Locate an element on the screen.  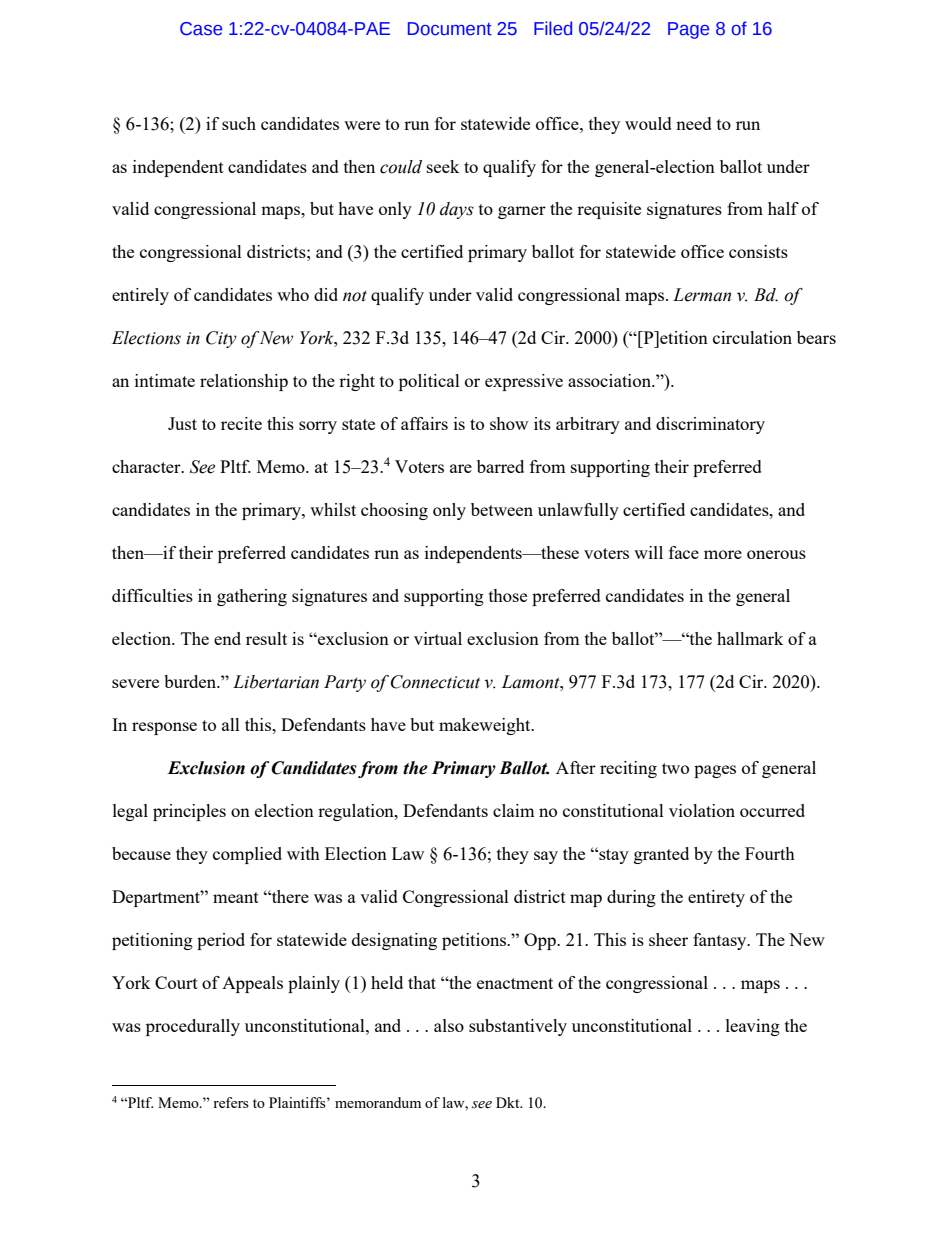
need is located at coordinates (694, 123).
